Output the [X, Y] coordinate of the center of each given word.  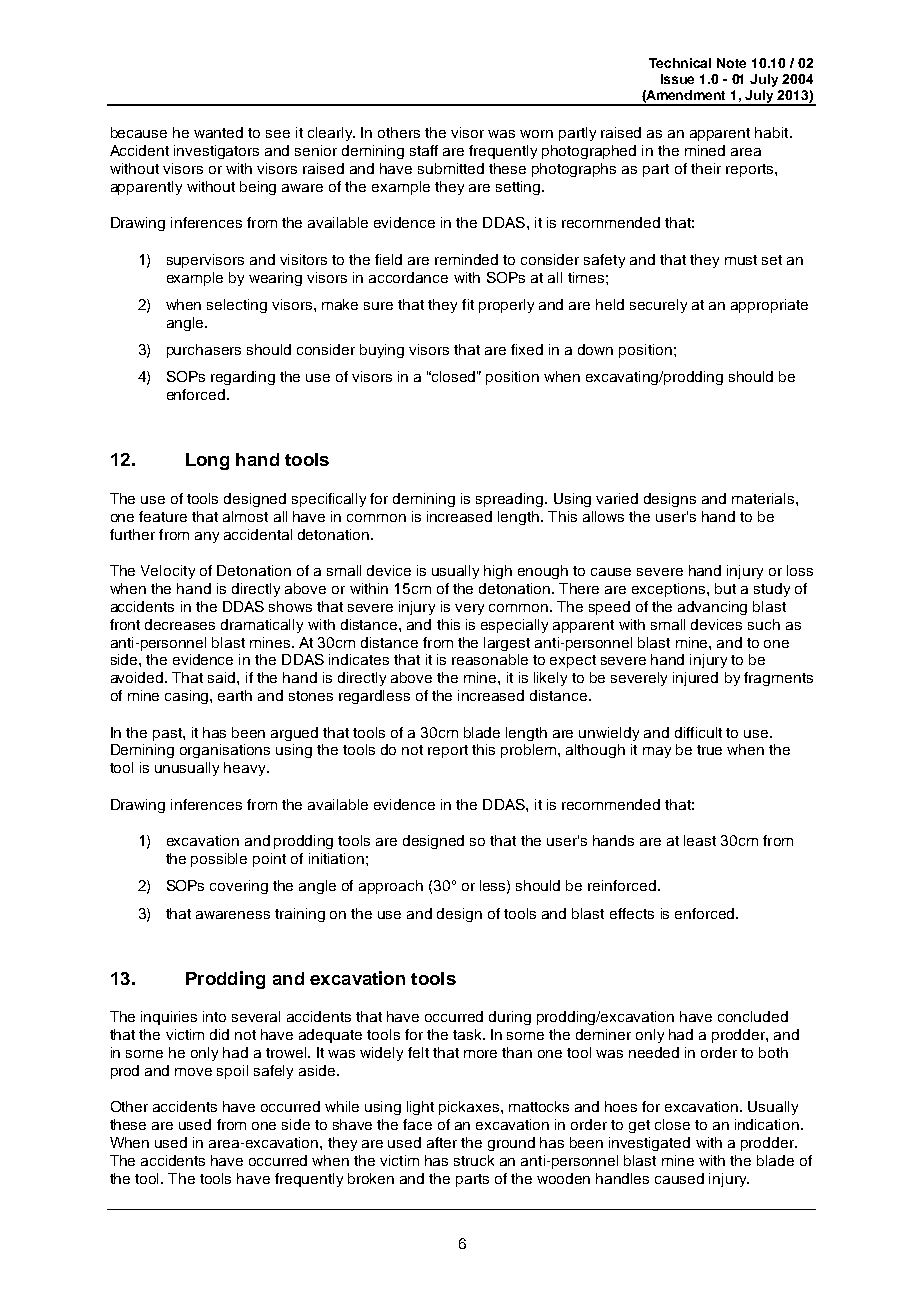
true [709, 750]
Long [207, 461]
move [193, 1072]
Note [731, 63]
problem [530, 751]
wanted [218, 132]
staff [424, 150]
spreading [511, 500]
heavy [246, 769]
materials [763, 498]
